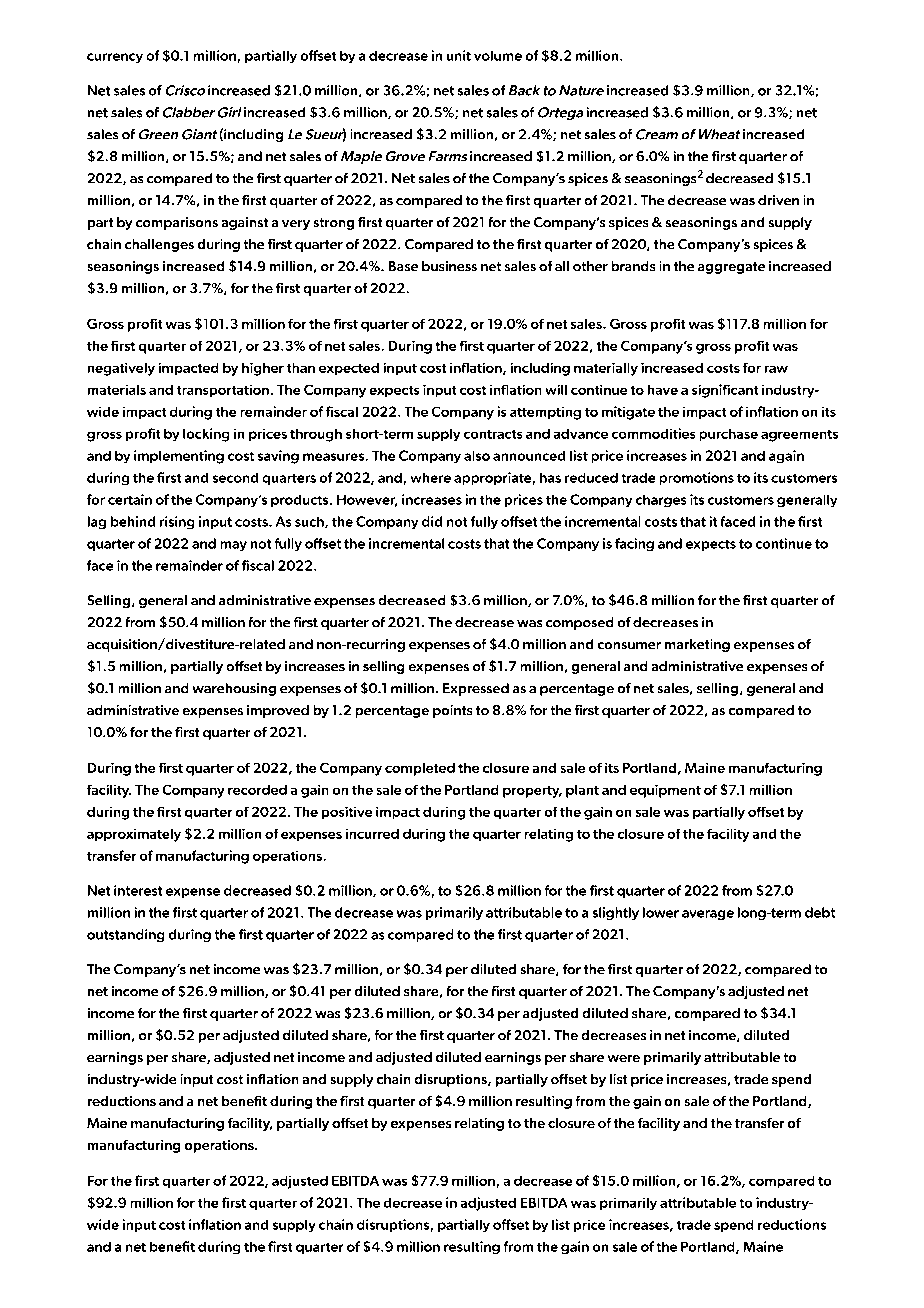  I want to click on facing, so click(634, 544).
